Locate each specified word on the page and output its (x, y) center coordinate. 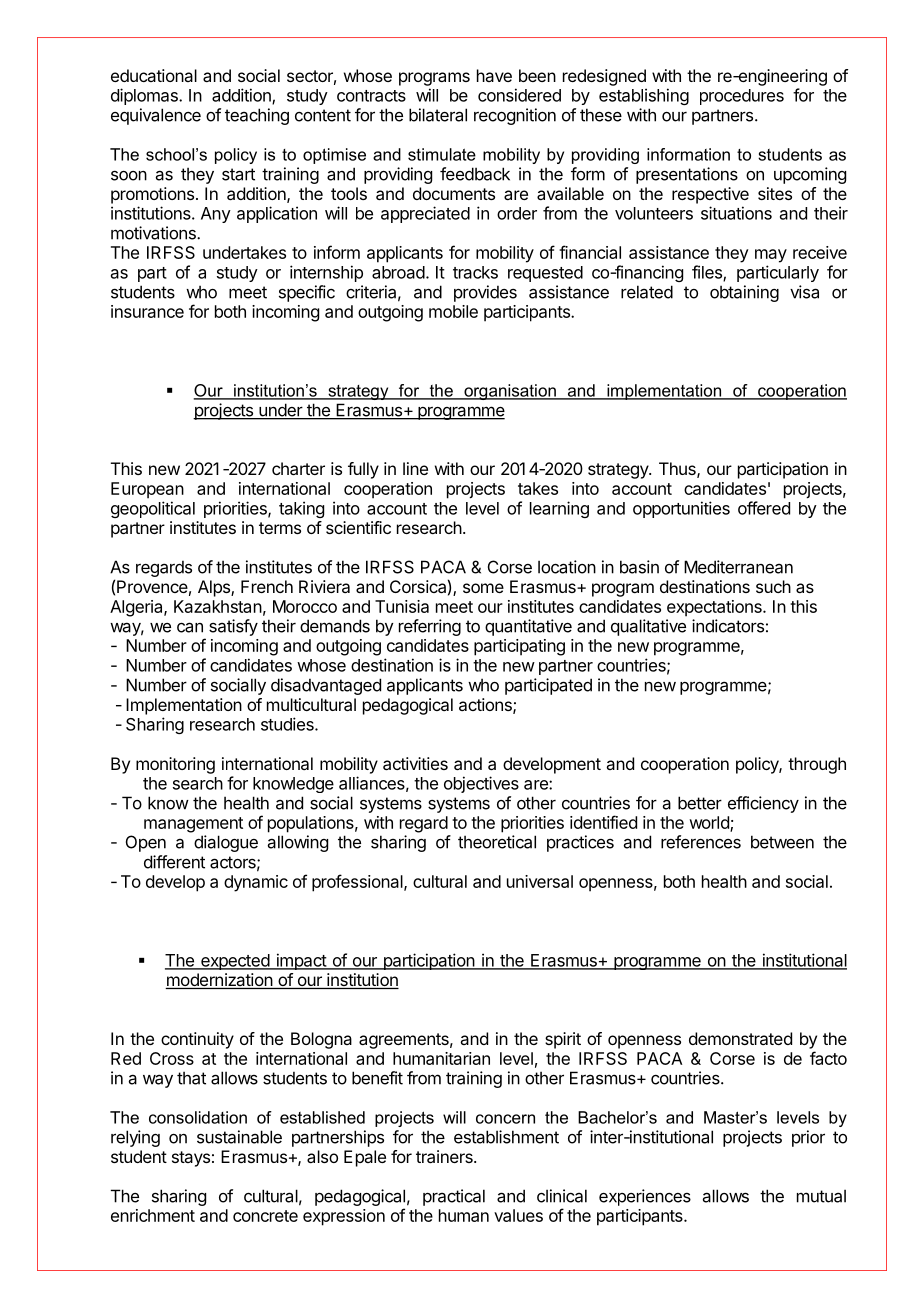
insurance (147, 311)
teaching (257, 116)
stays (191, 1159)
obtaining (744, 293)
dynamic (256, 883)
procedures (742, 97)
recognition (515, 116)
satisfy (233, 627)
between (782, 842)
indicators (728, 626)
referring (430, 627)
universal (540, 881)
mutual (821, 1196)
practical (454, 1197)
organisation (510, 392)
